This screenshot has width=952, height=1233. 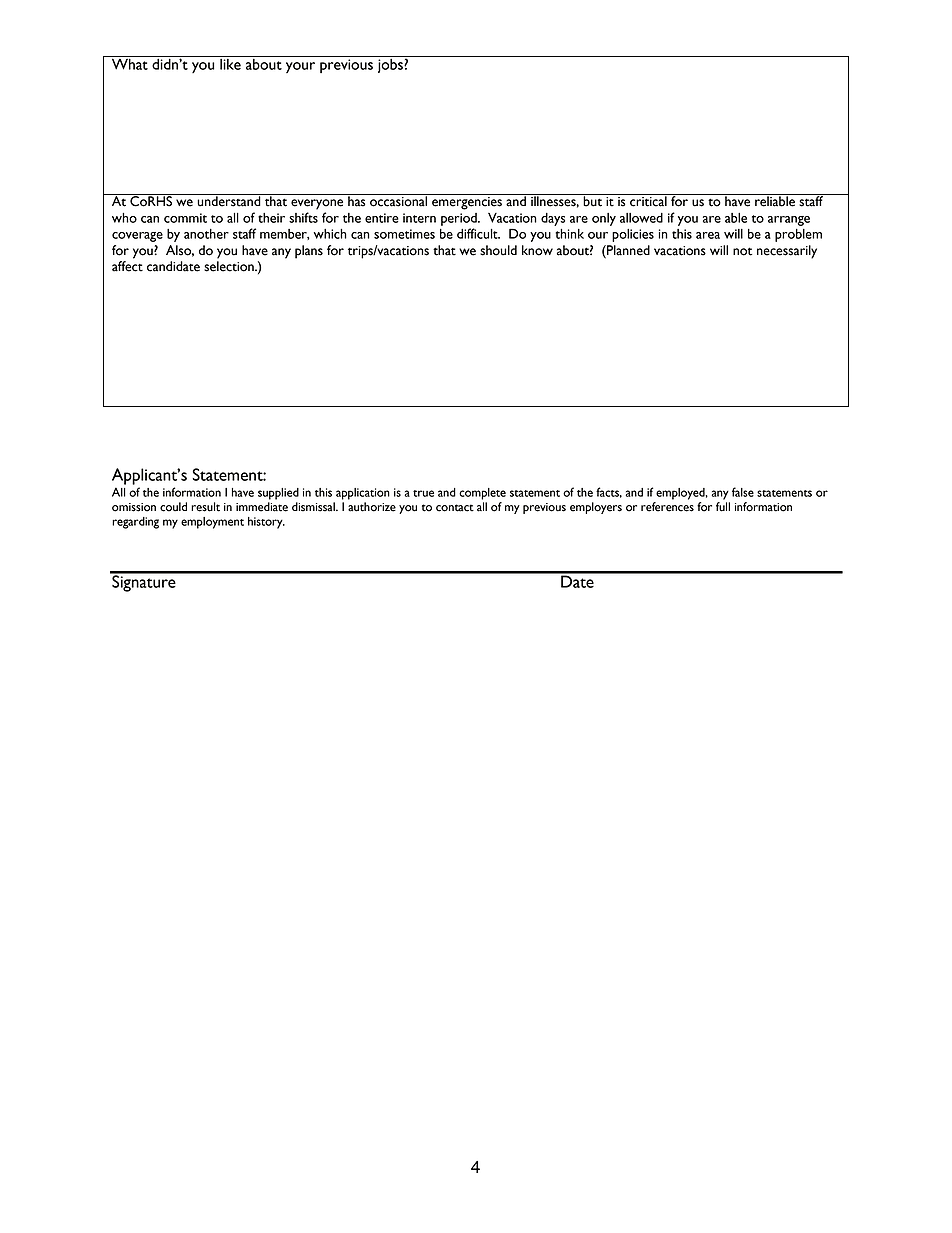 I want to click on necessarily, so click(x=787, y=252).
